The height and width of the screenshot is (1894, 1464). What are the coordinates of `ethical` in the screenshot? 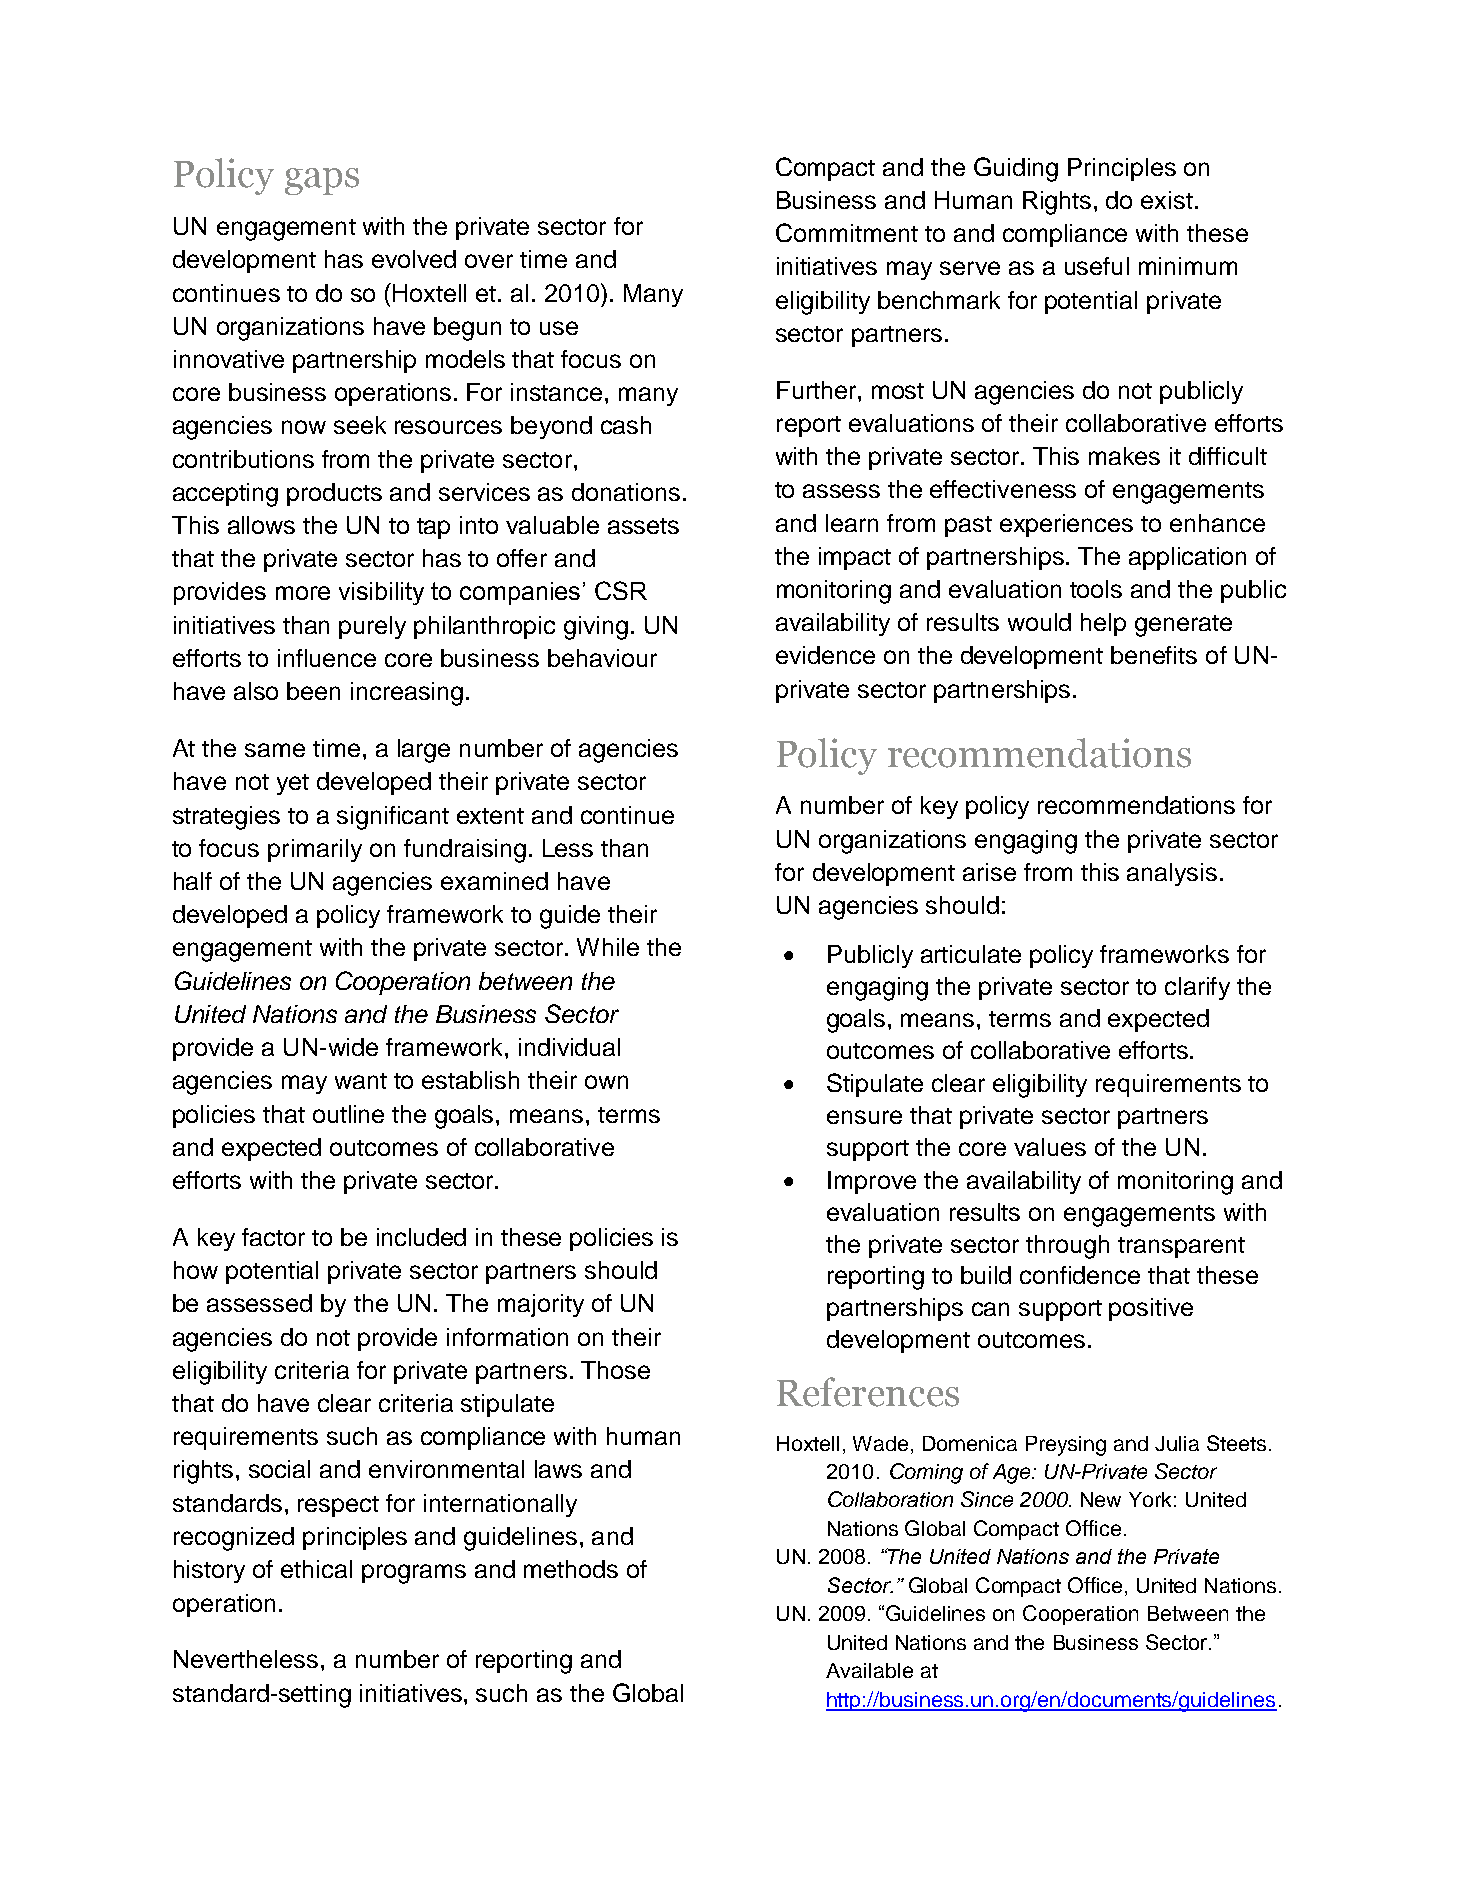 It's located at (316, 1569).
